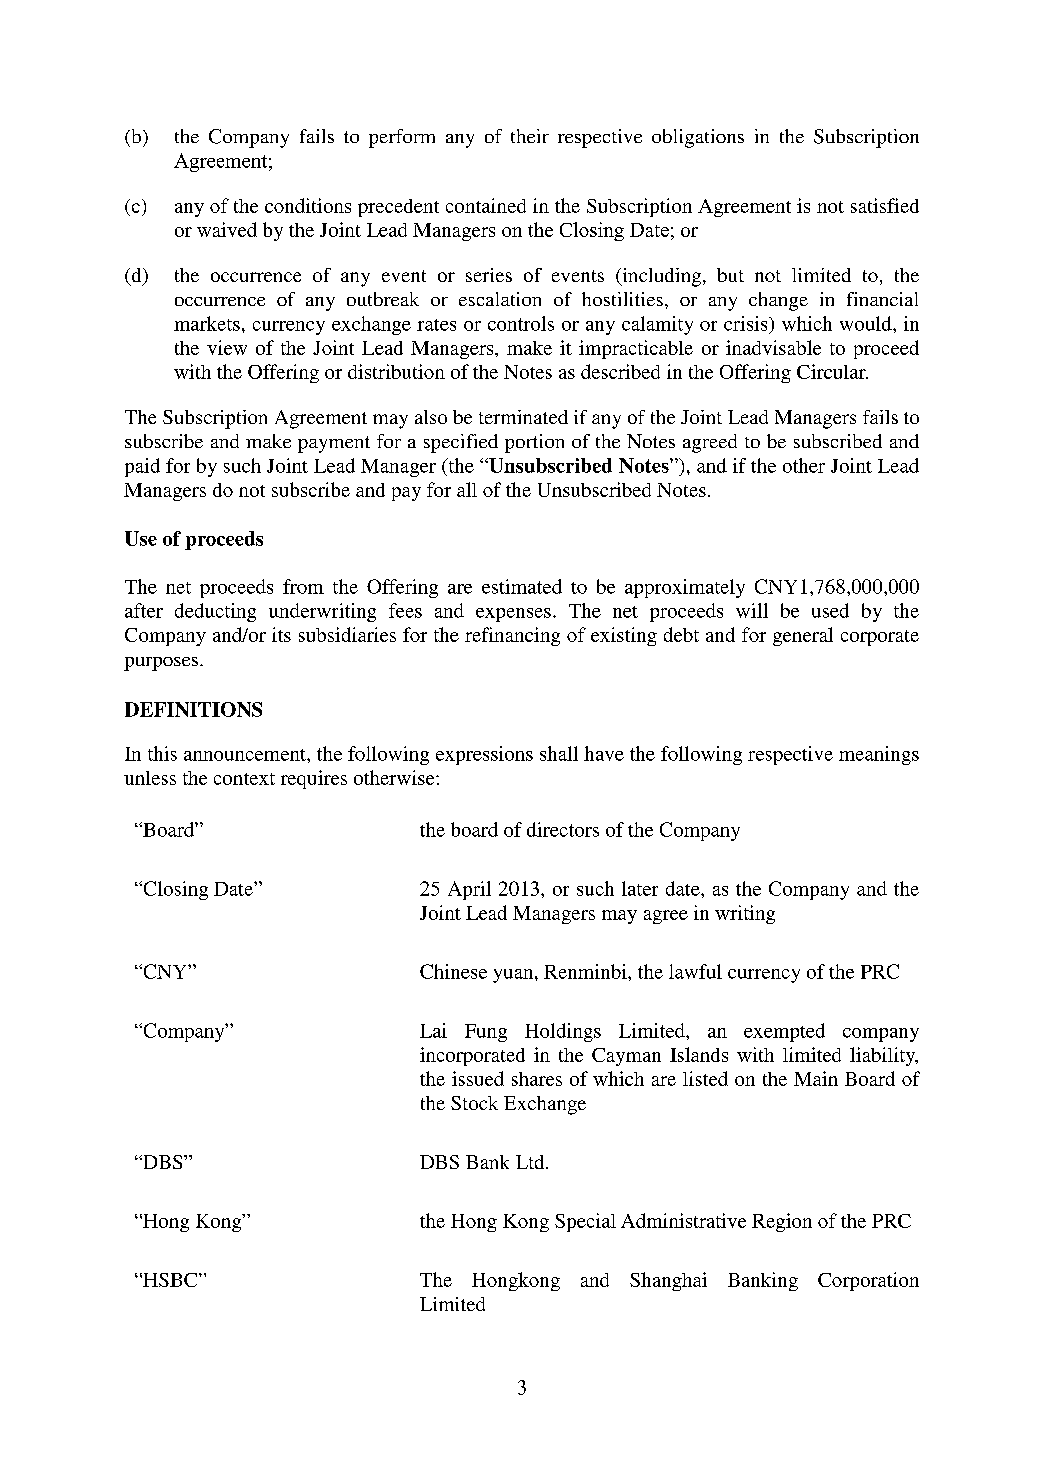 This screenshot has height=1476, width=1043. What do you see at coordinates (469, 890) in the screenshot?
I see `April` at bounding box center [469, 890].
